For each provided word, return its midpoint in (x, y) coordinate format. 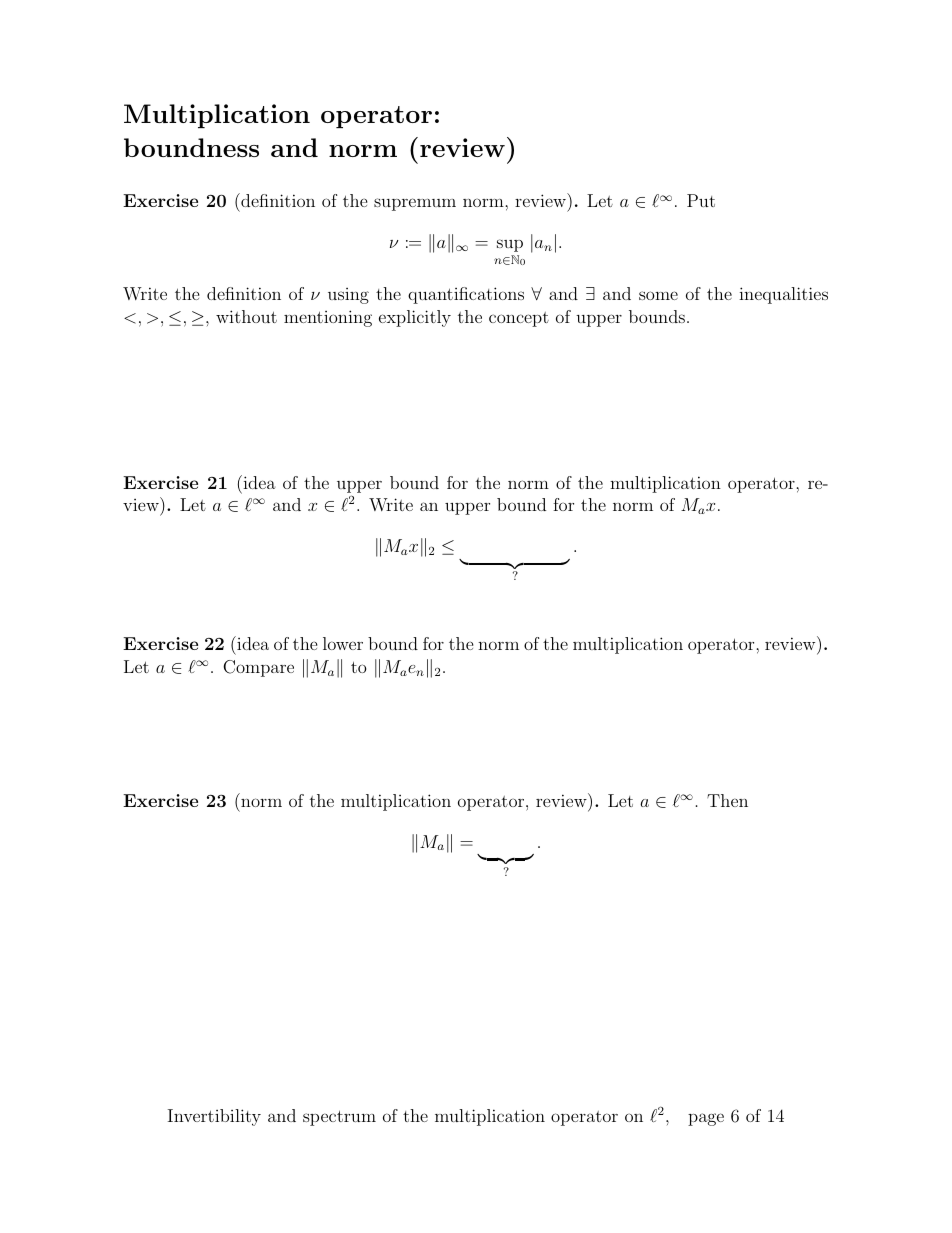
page (706, 1119)
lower (343, 643)
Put (701, 200)
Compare (258, 668)
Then (727, 800)
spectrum (339, 1118)
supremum (415, 204)
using (348, 296)
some (658, 295)
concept (519, 319)
